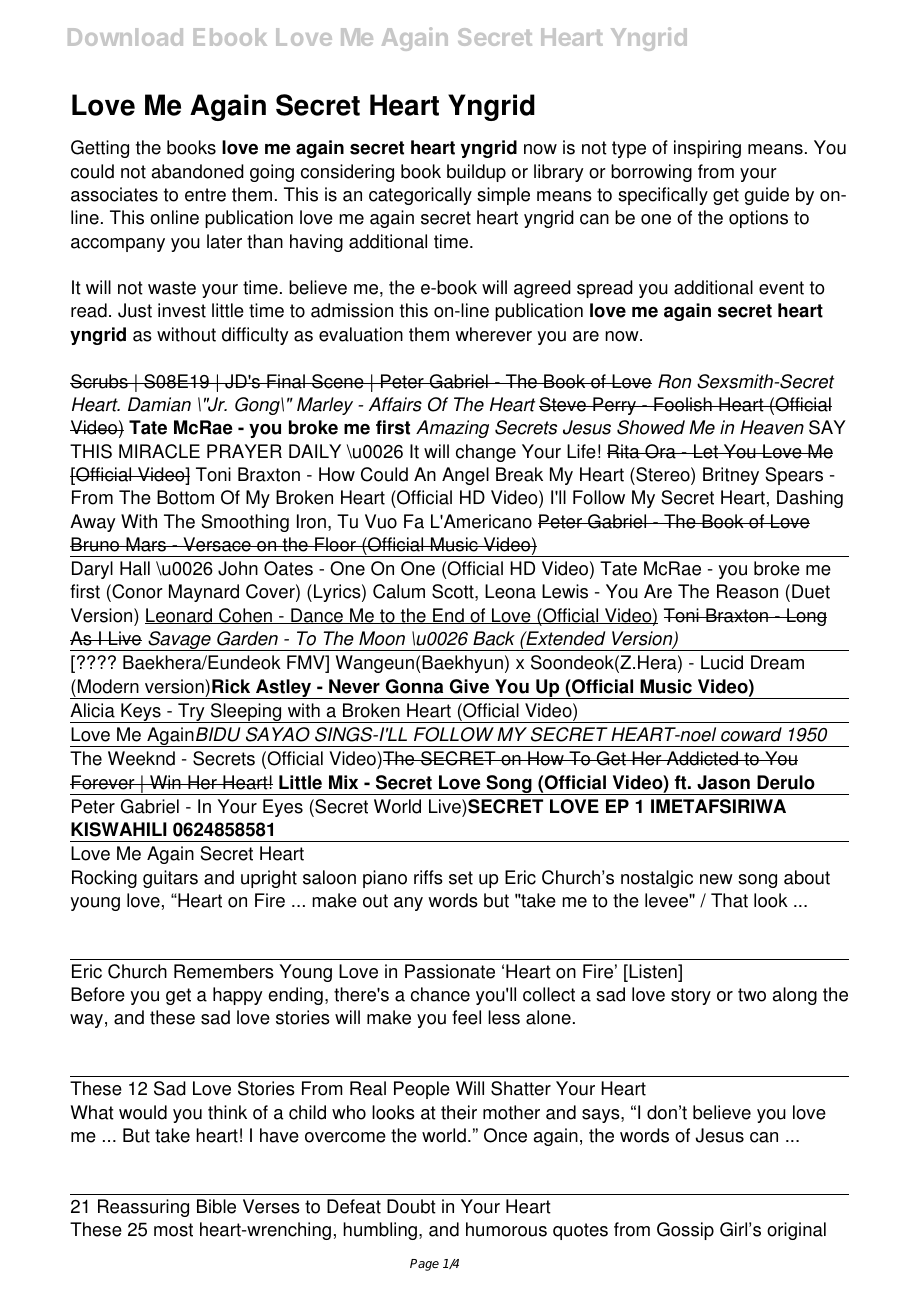 Image resolution: width=924 pixels, height=1308 pixels. Describe the element at coordinates (683, 404) in the image. I see `Foolish` at that location.
